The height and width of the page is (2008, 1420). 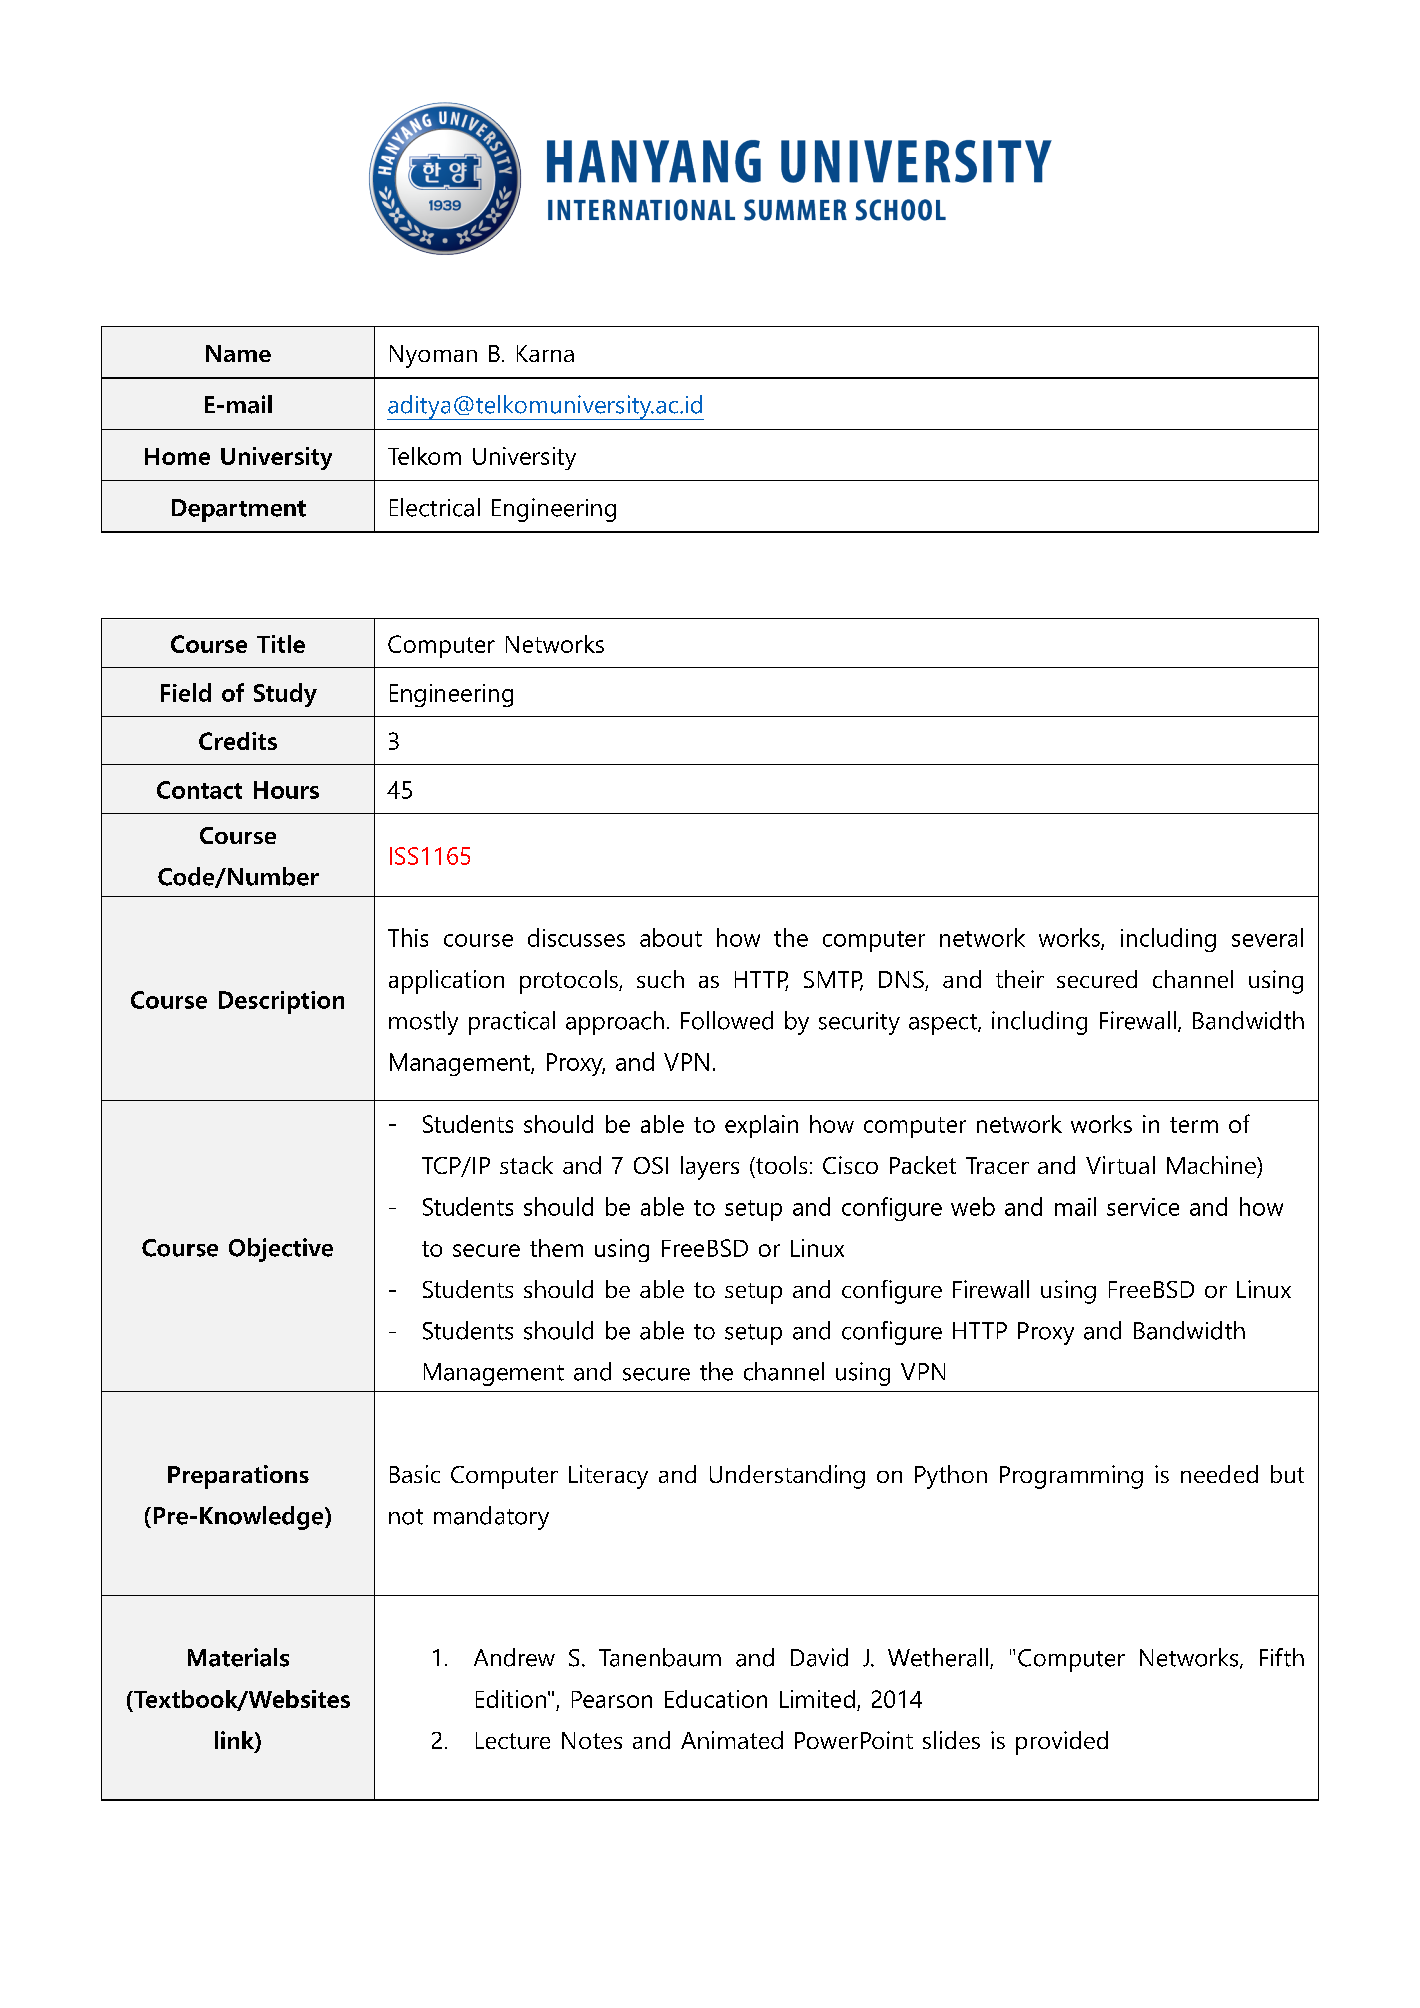 I want to click on needed, so click(x=1219, y=1474).
